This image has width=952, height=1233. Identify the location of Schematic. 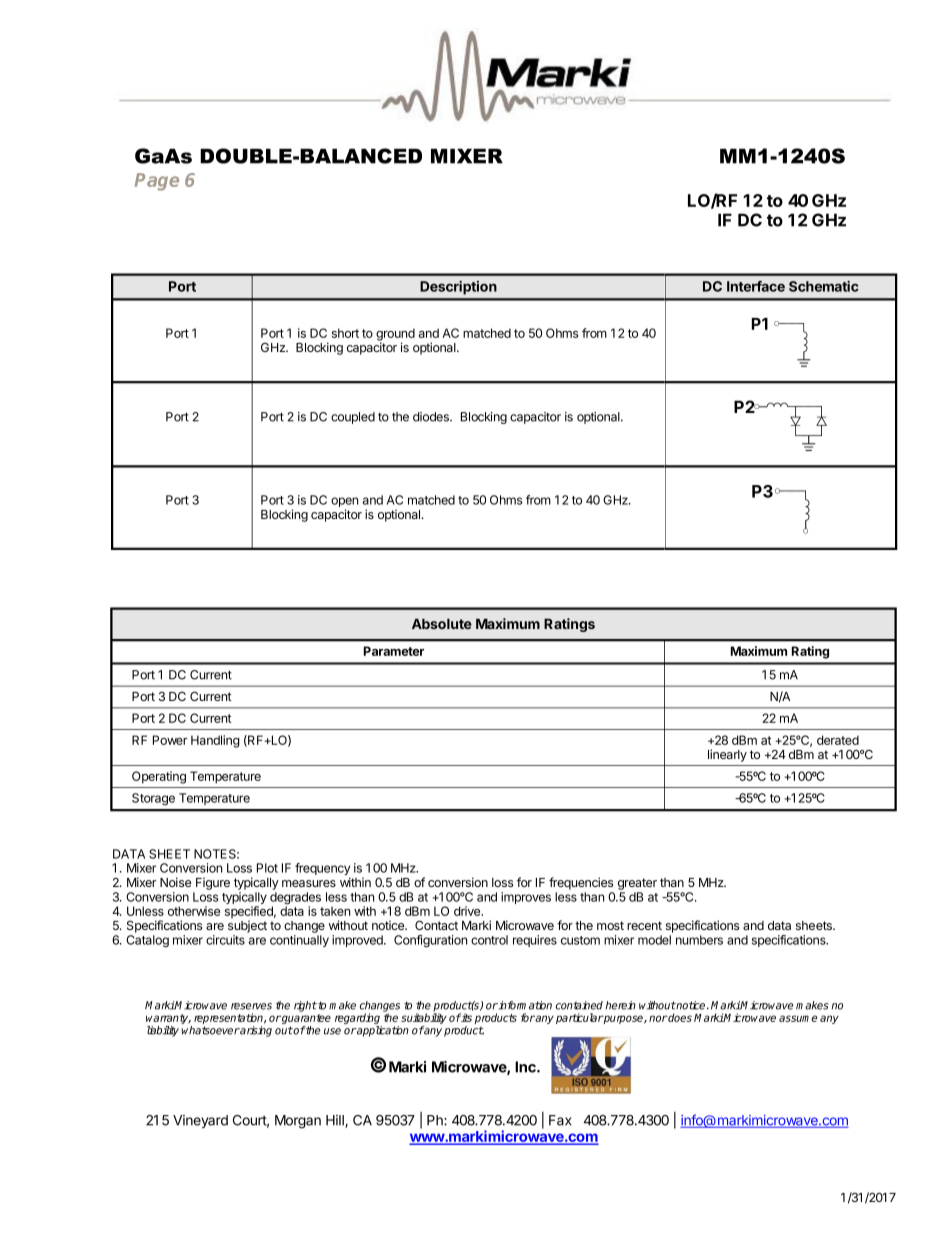
(824, 286).
